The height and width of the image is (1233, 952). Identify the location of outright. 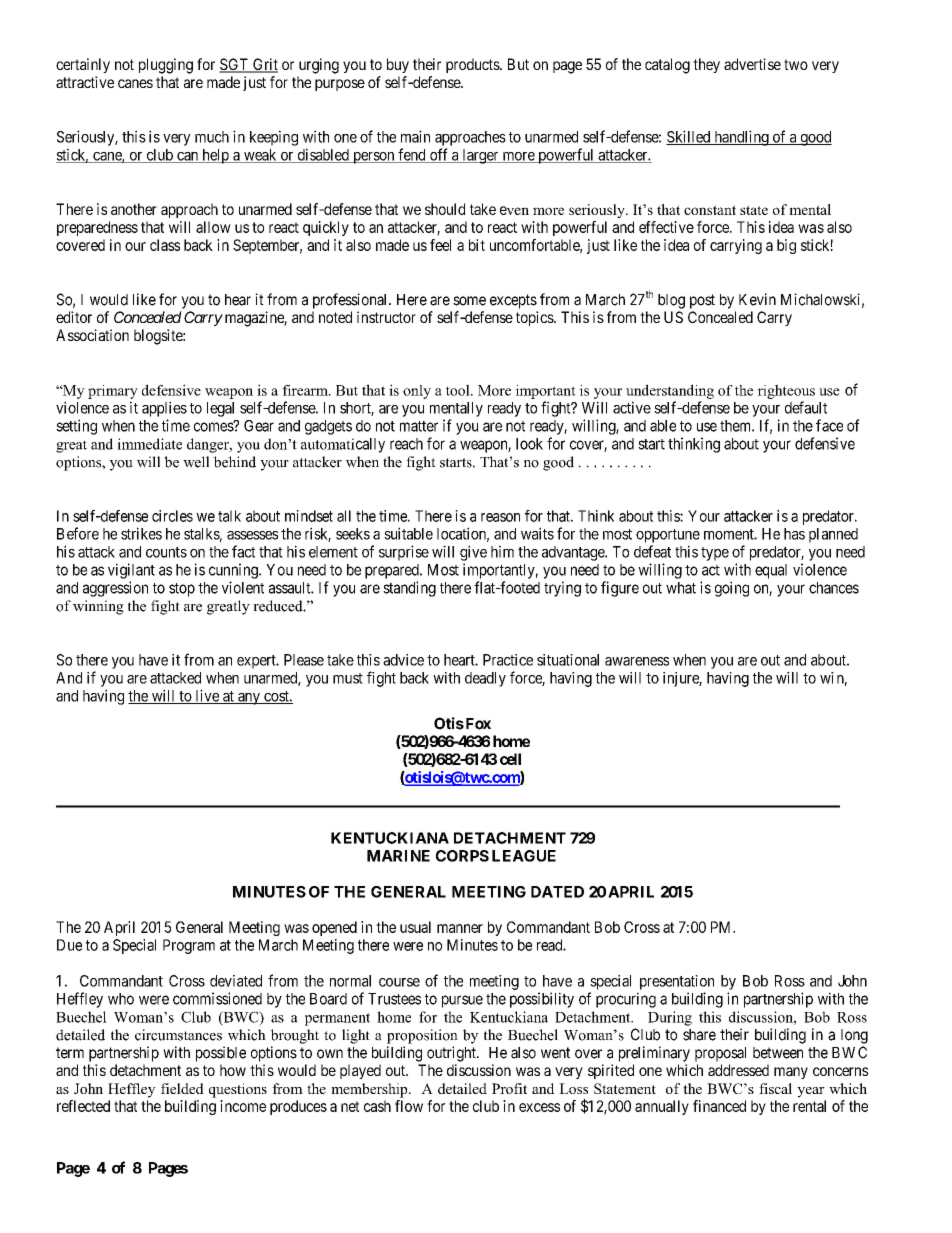
(452, 1054).
